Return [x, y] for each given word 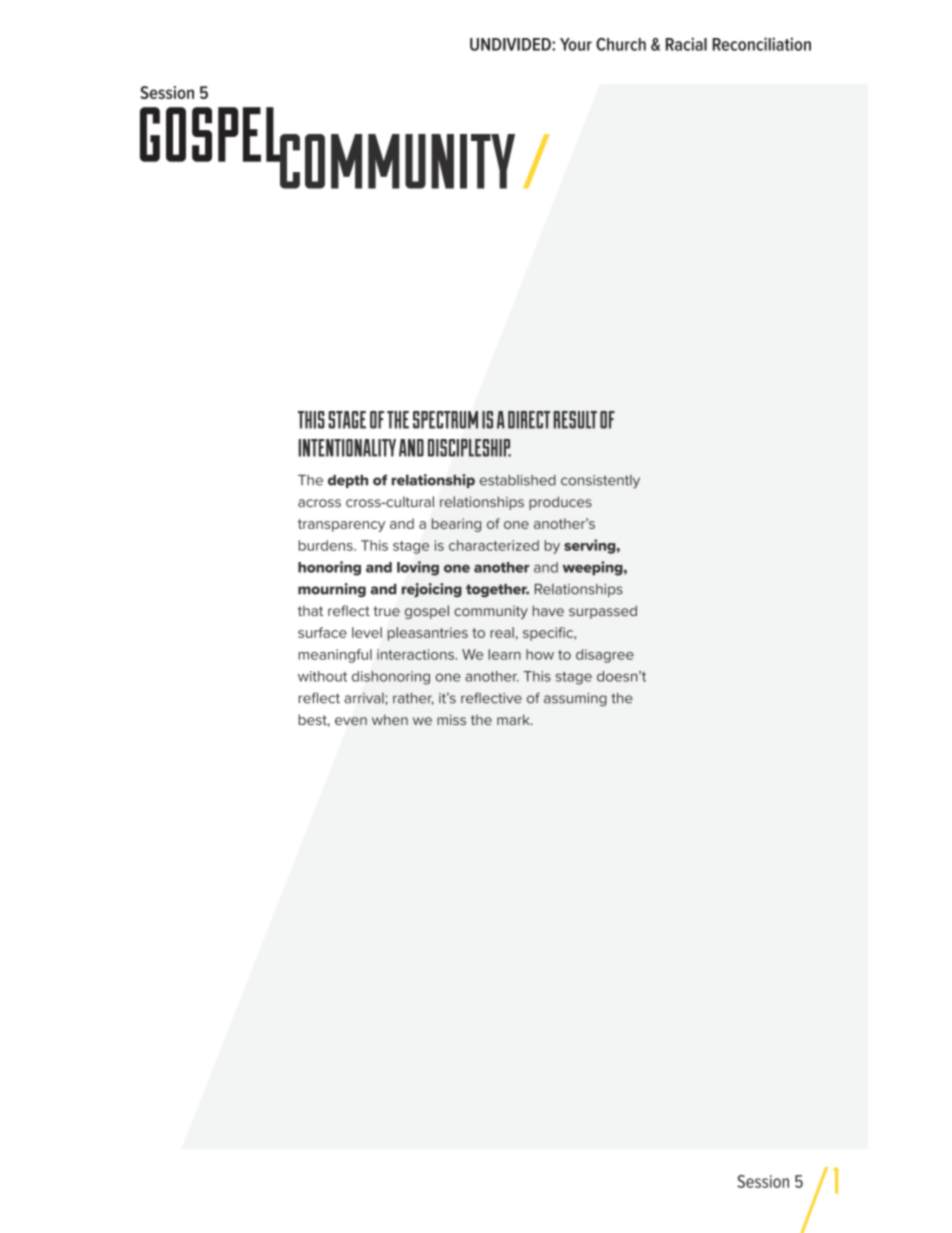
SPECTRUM [445, 420]
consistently [600, 481]
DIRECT [529, 420]
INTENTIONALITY [347, 448]
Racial [686, 44]
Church [621, 44]
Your [576, 44]
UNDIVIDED [511, 44]
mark [514, 719]
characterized [494, 545]
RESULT [575, 420]
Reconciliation [761, 44]
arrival [365, 698]
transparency [341, 525]
